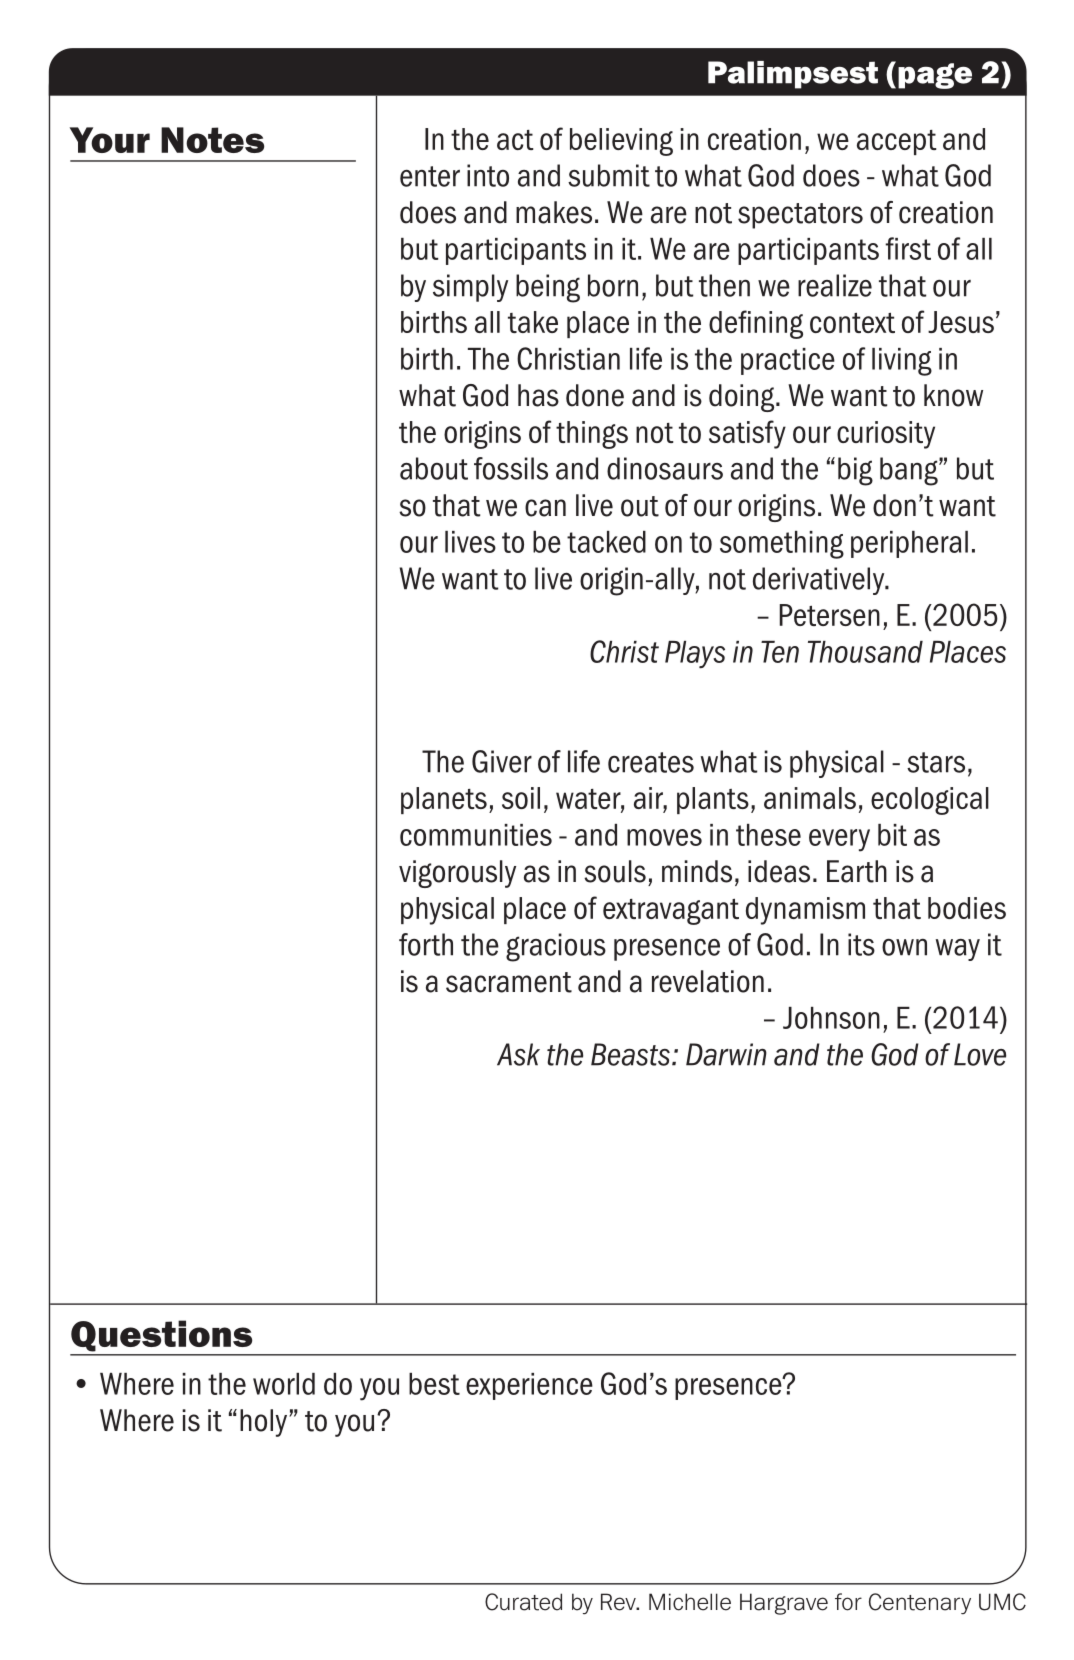 This screenshot has width=1074, height=1660. Describe the element at coordinates (426, 944) in the screenshot. I see `forth` at that location.
